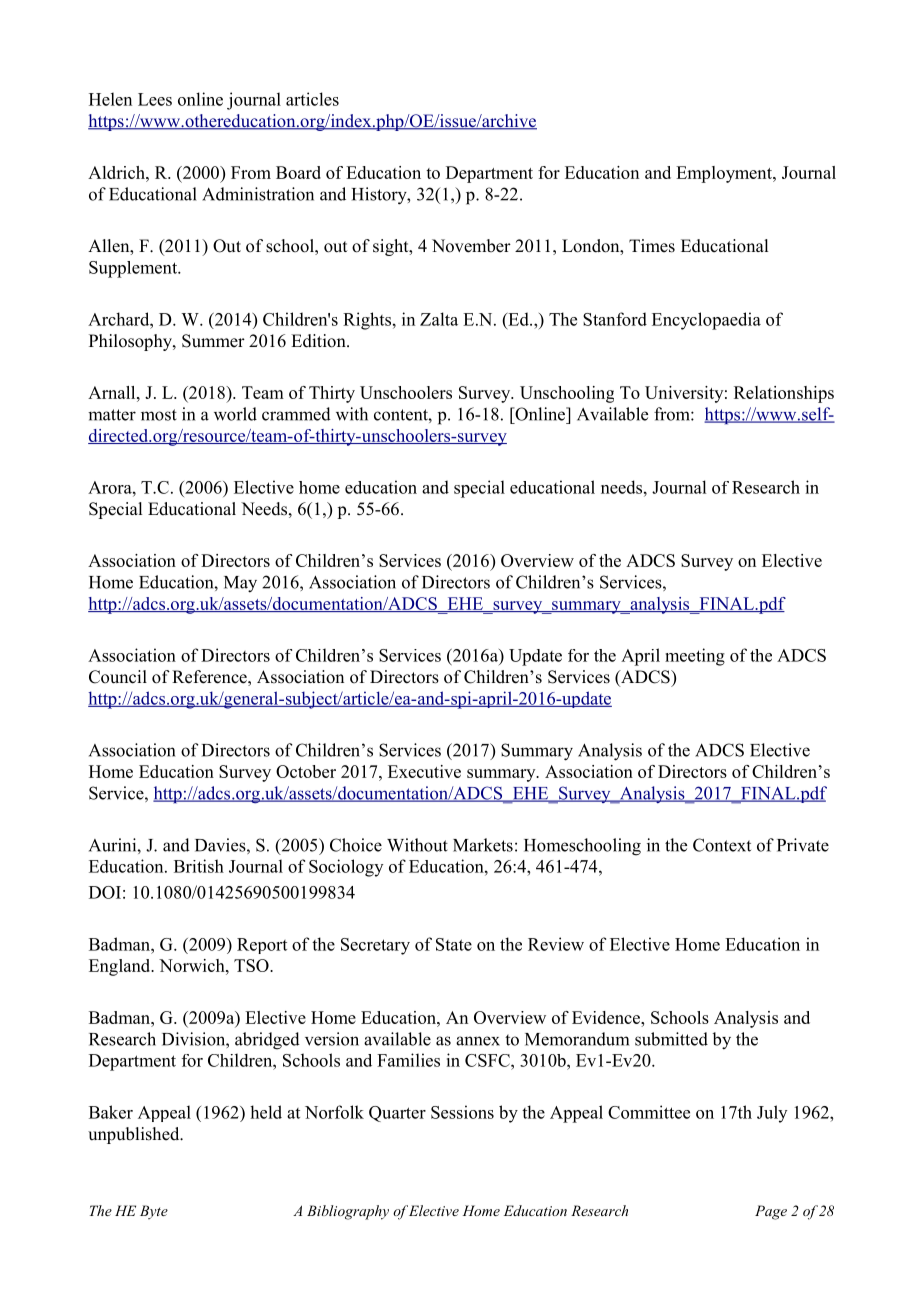 This screenshot has height=1308, width=924. I want to click on Byte, so click(154, 1212).
